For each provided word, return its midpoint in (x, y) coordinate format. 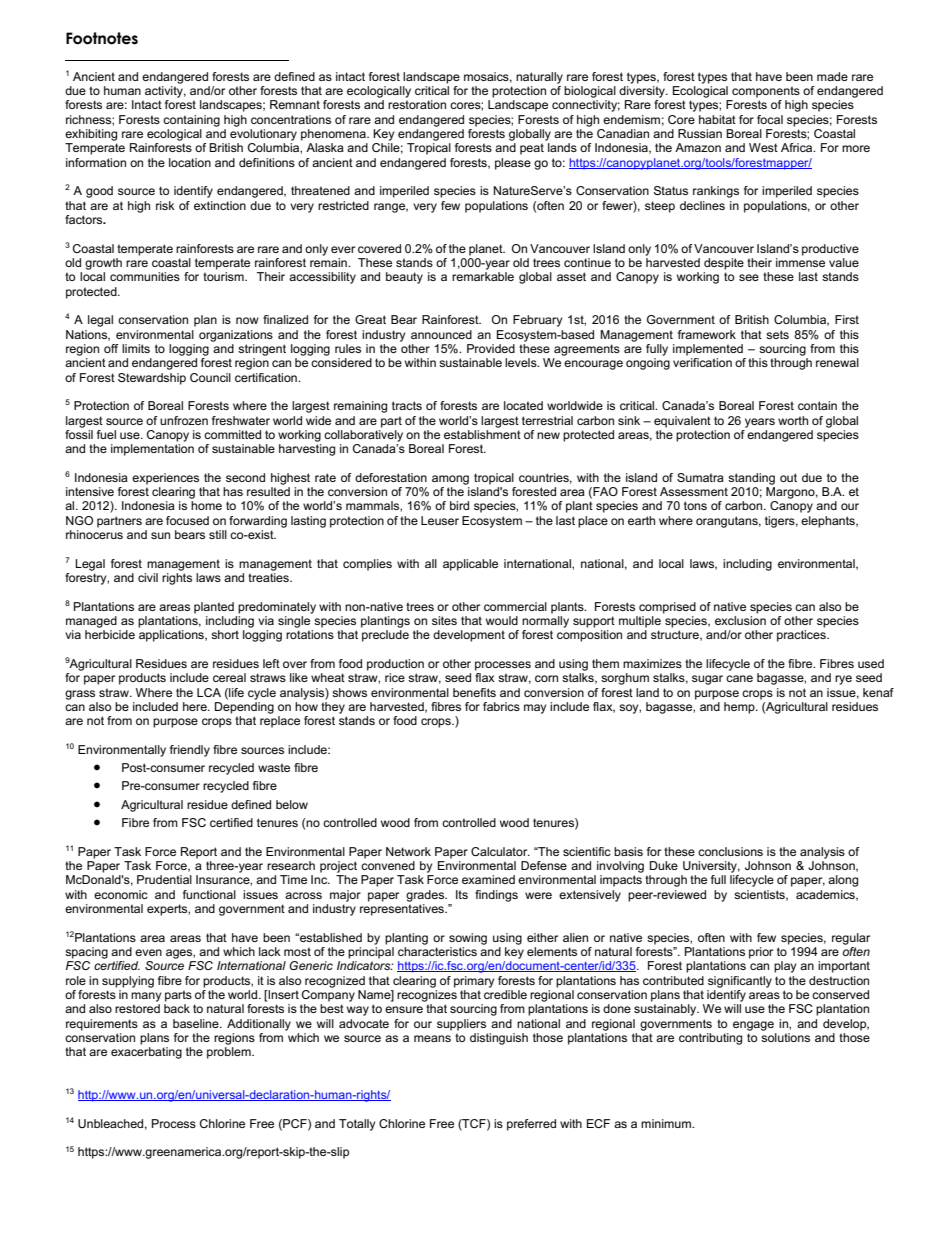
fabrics (501, 706)
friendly (190, 751)
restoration (417, 104)
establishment (482, 433)
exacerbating (146, 1053)
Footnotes (102, 38)
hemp (740, 708)
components (766, 92)
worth (793, 420)
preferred (531, 1125)
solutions (785, 1036)
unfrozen (184, 420)
